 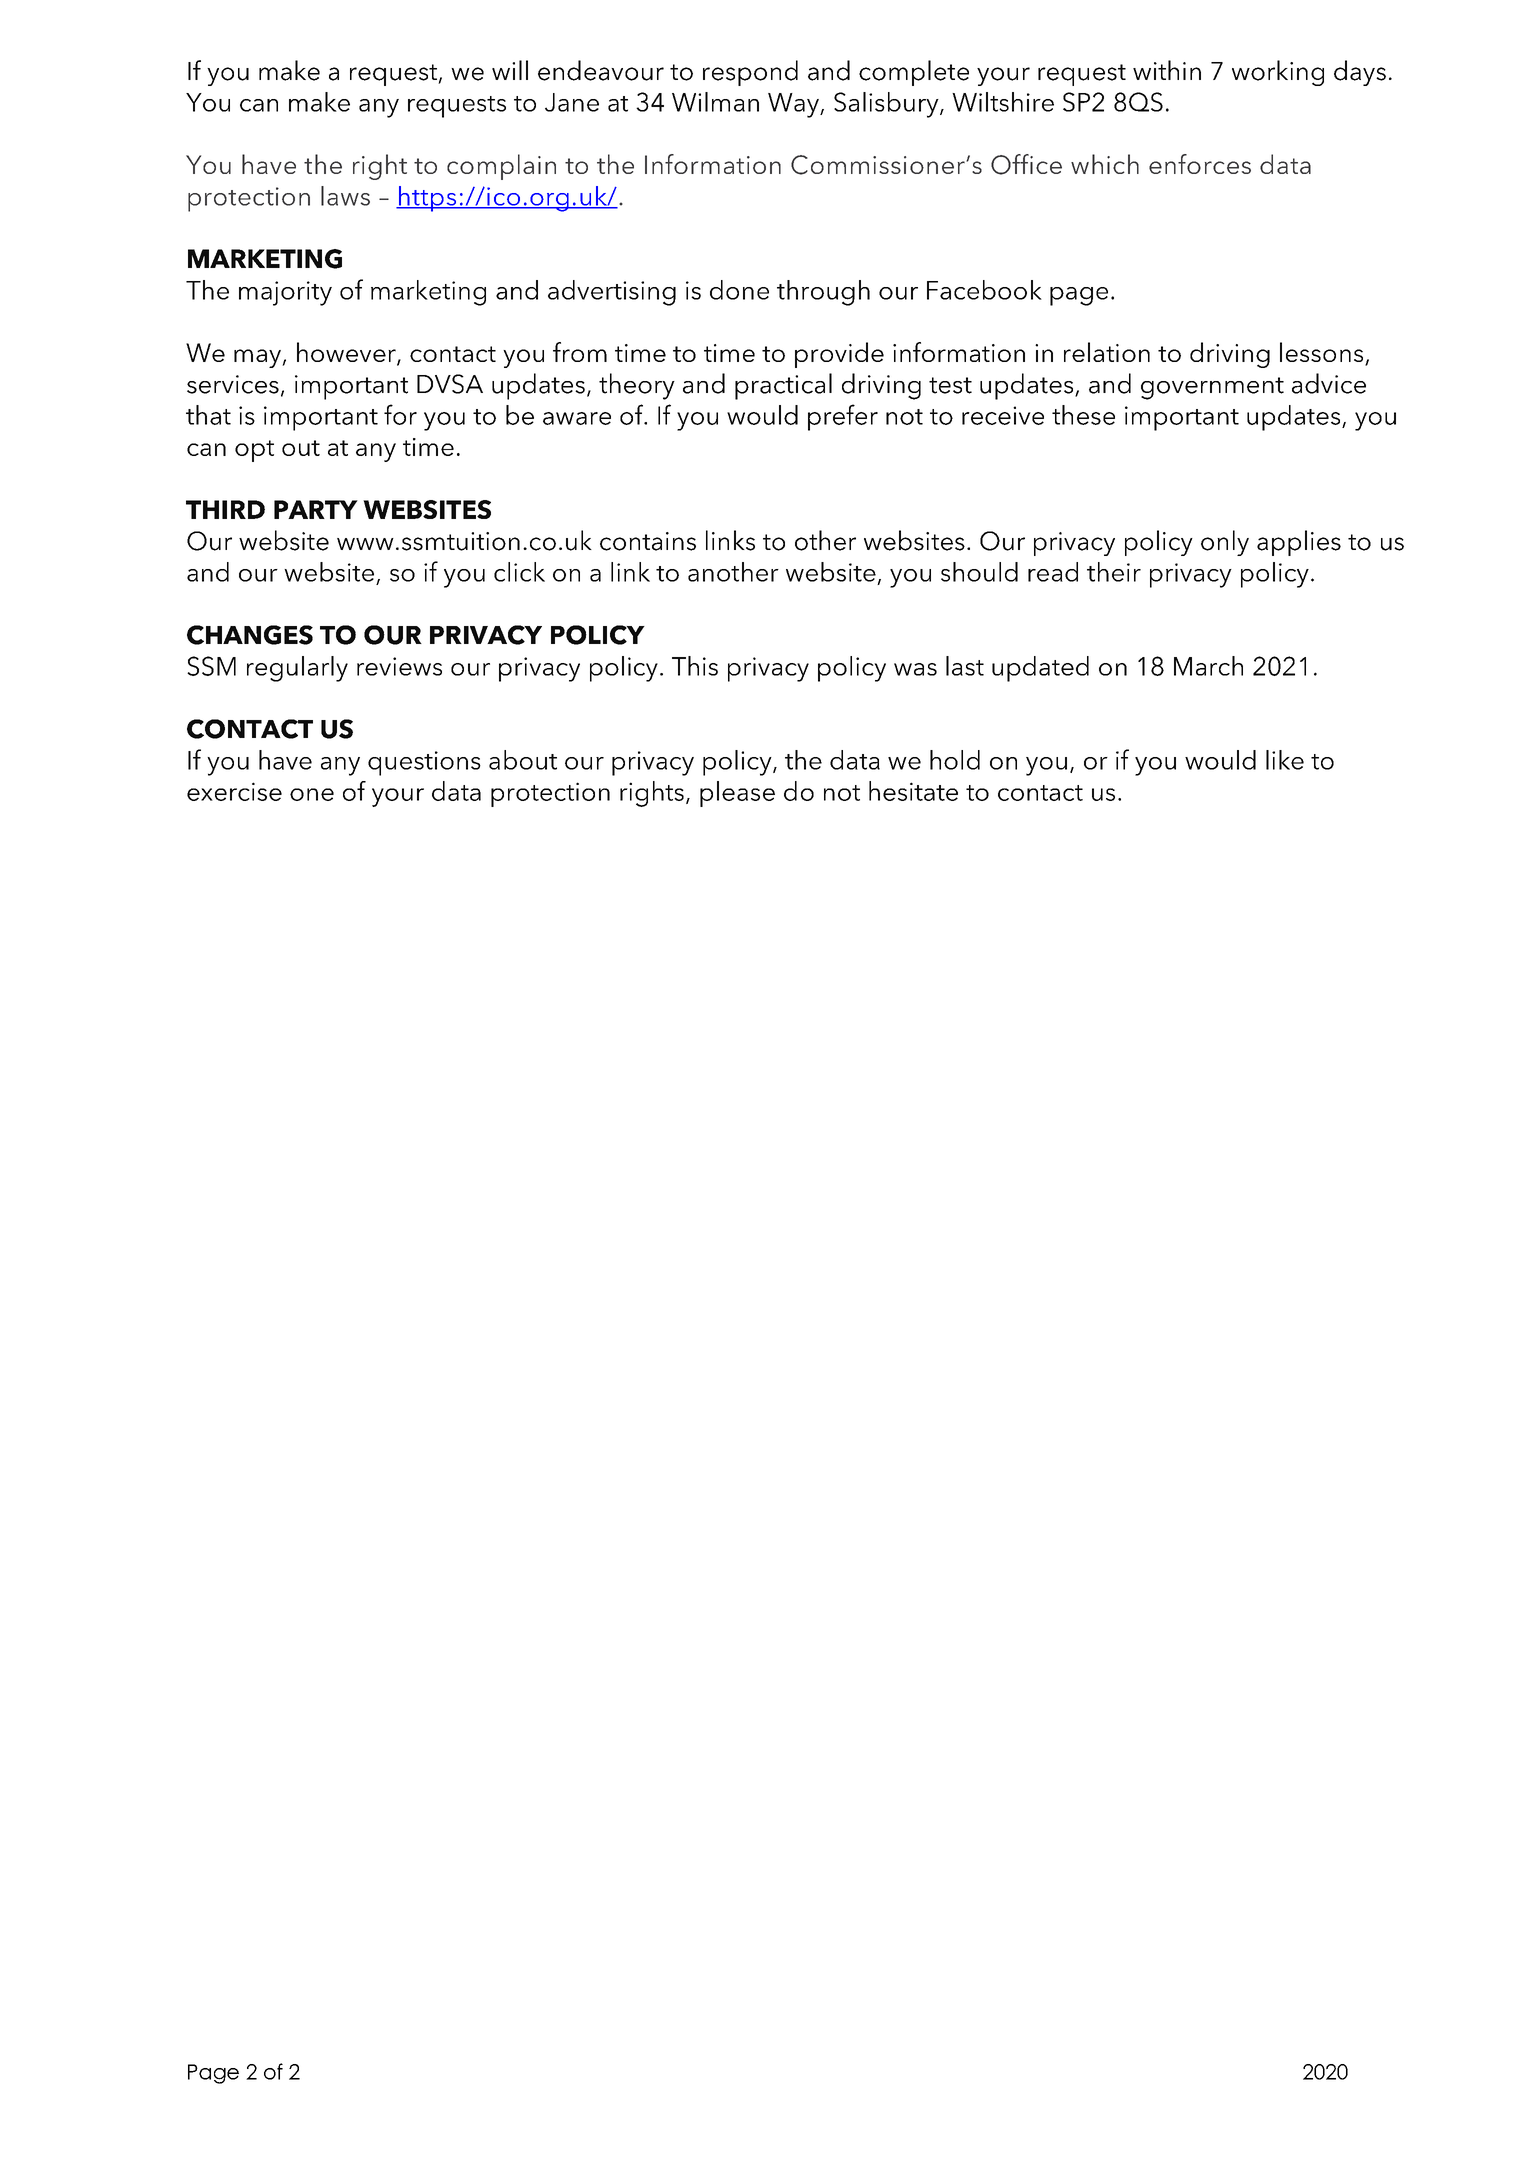 What do you see at coordinates (510, 70) in the screenshot?
I see `will` at bounding box center [510, 70].
